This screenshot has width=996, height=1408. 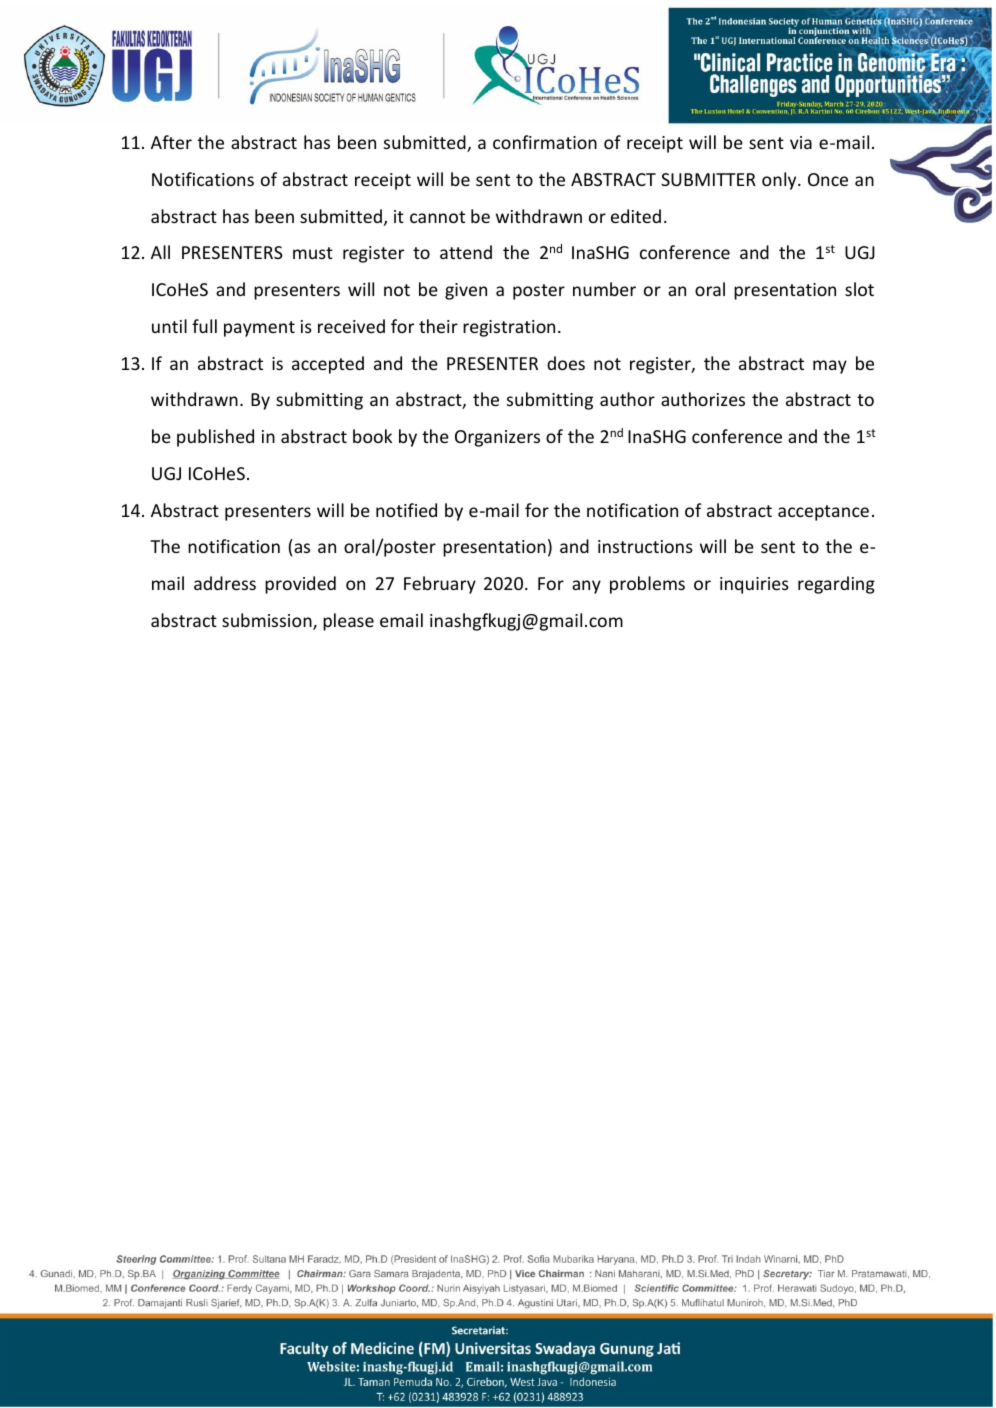 I want to click on via, so click(x=801, y=142).
